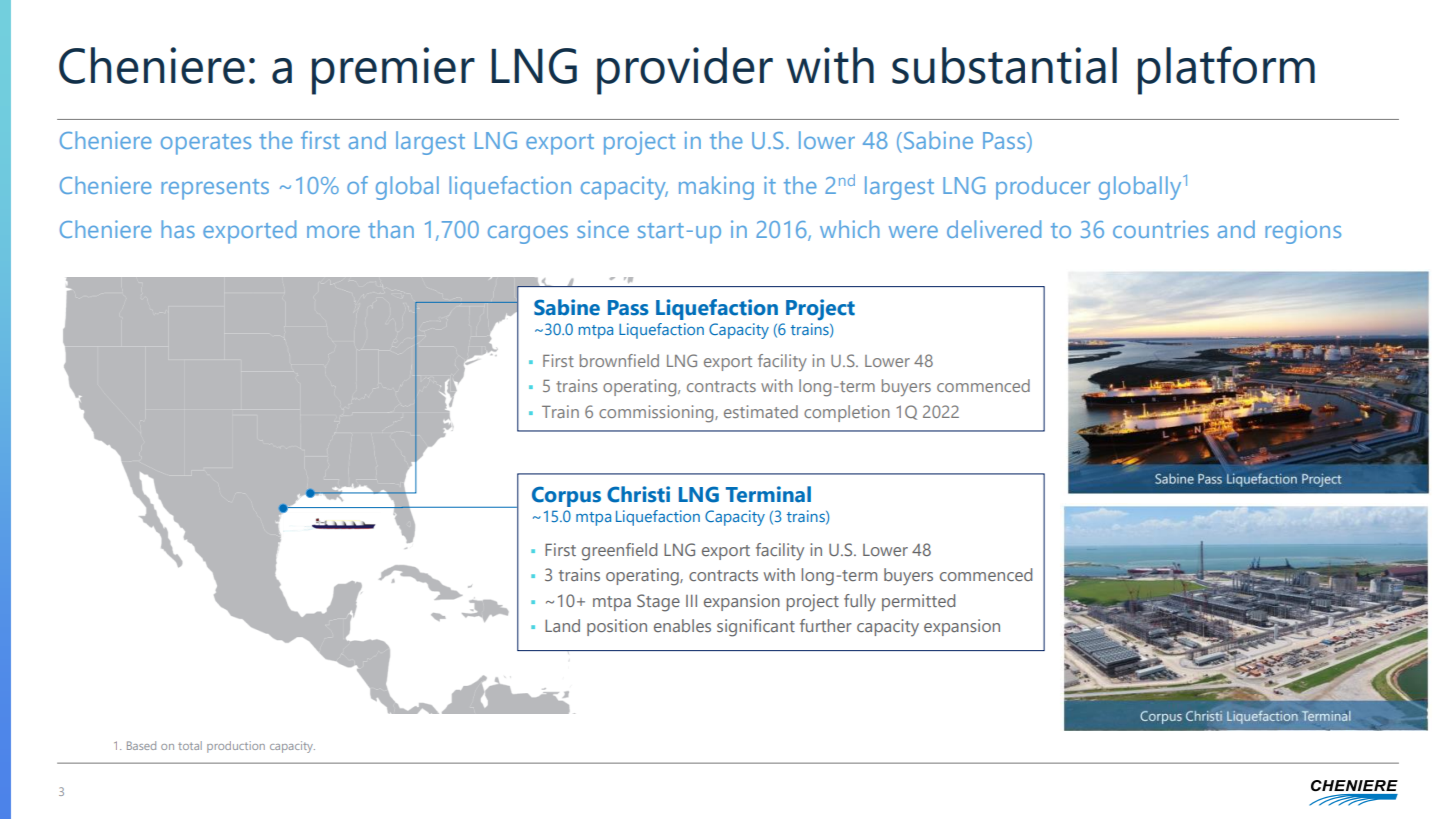 This page has width=1456, height=819. What do you see at coordinates (566, 496) in the page?
I see `Corpus` at bounding box center [566, 496].
